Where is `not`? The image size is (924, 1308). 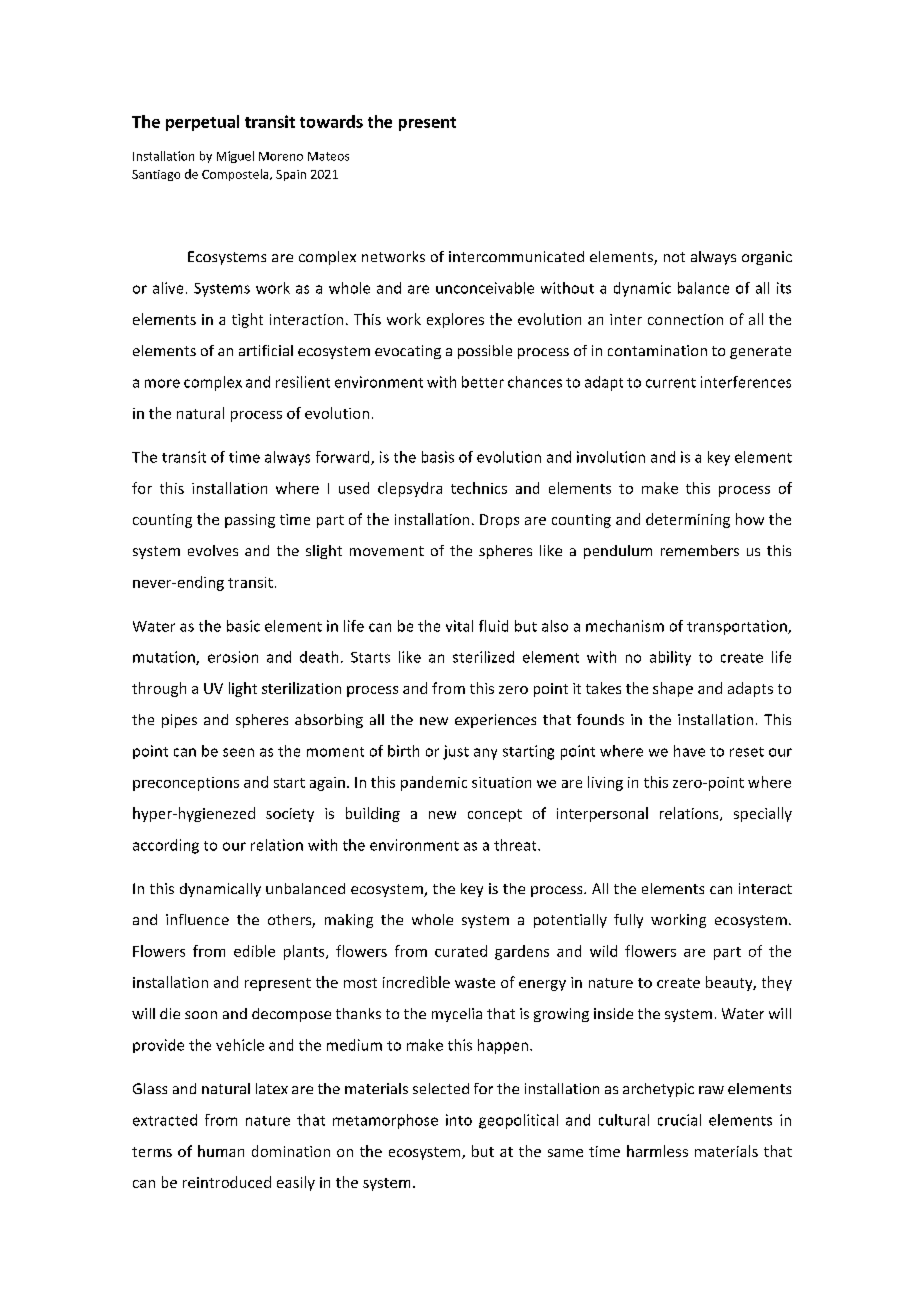
not is located at coordinates (674, 257).
